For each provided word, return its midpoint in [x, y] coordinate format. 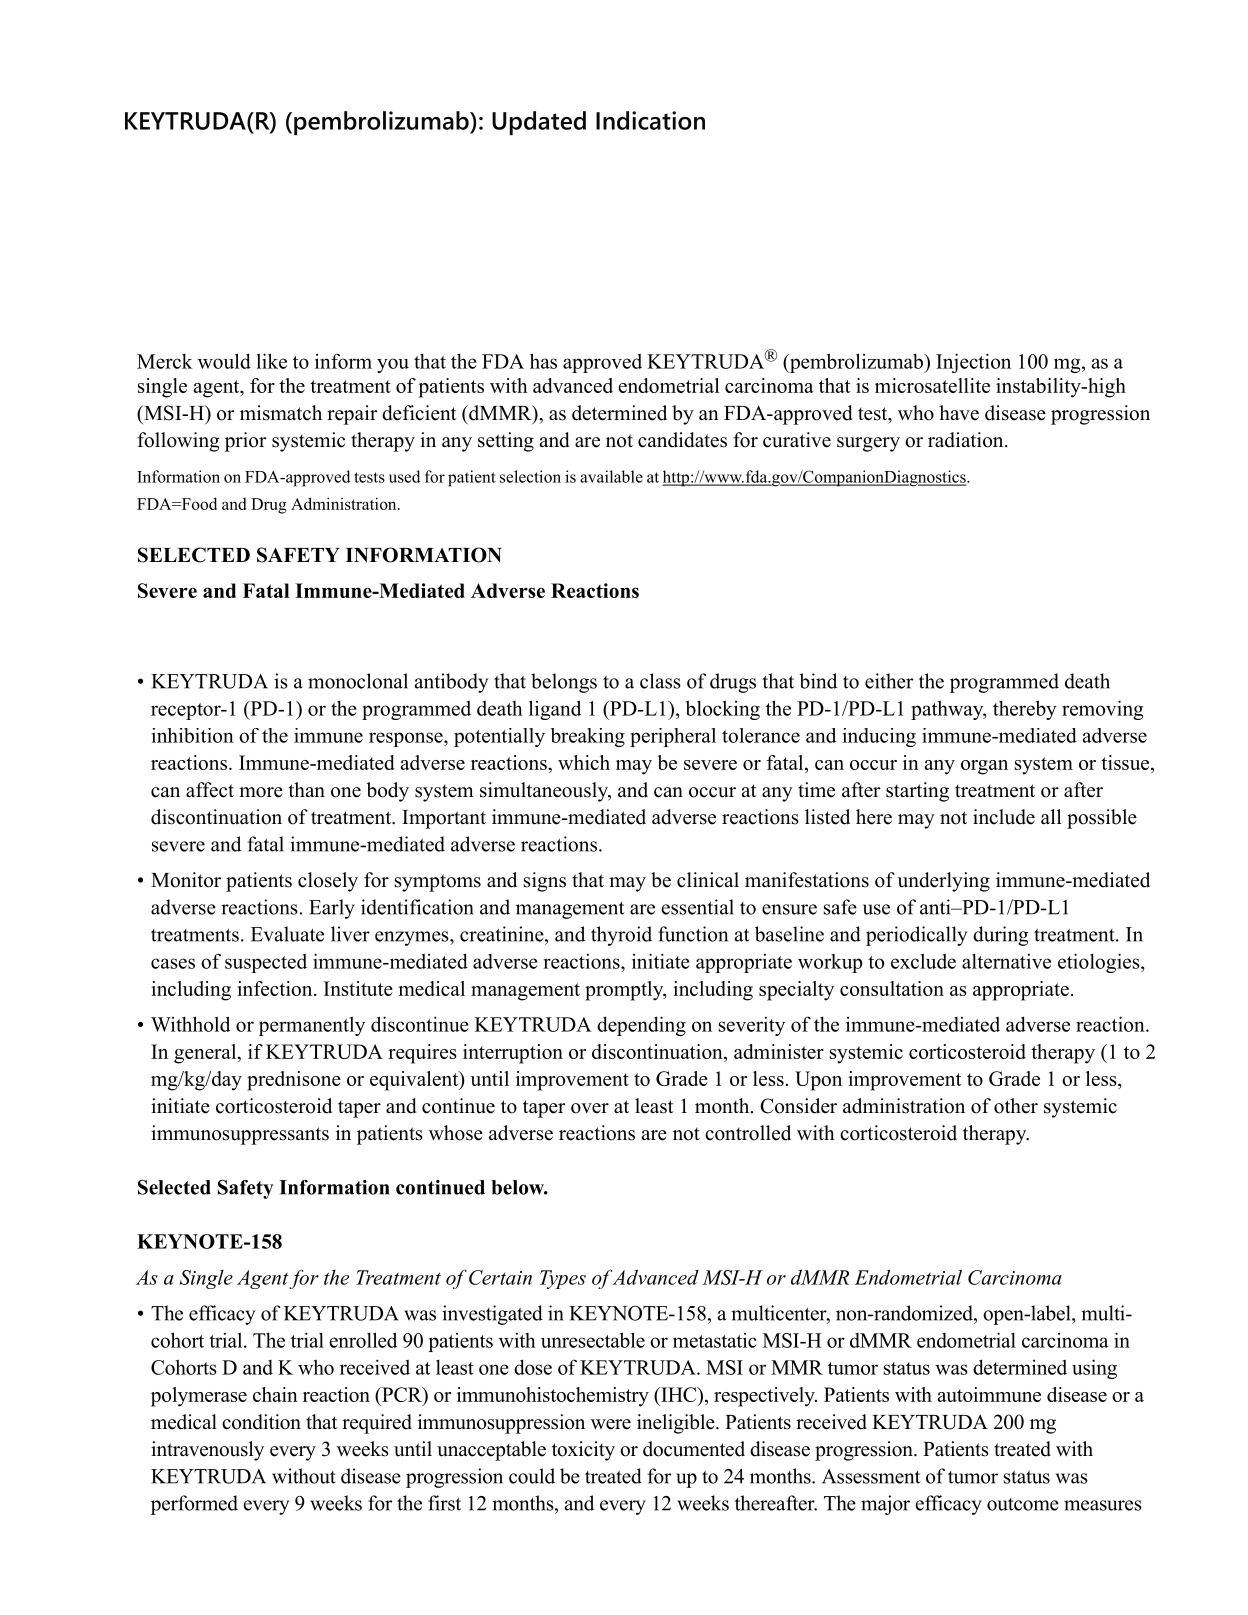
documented [694, 1449]
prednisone [294, 1081]
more [261, 792]
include [1004, 817]
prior [245, 442]
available [611, 476]
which [584, 762]
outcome [1023, 1504]
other [1016, 1106]
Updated [539, 123]
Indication [650, 120]
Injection [973, 363]
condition [261, 1422]
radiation [965, 440]
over [590, 1108]
